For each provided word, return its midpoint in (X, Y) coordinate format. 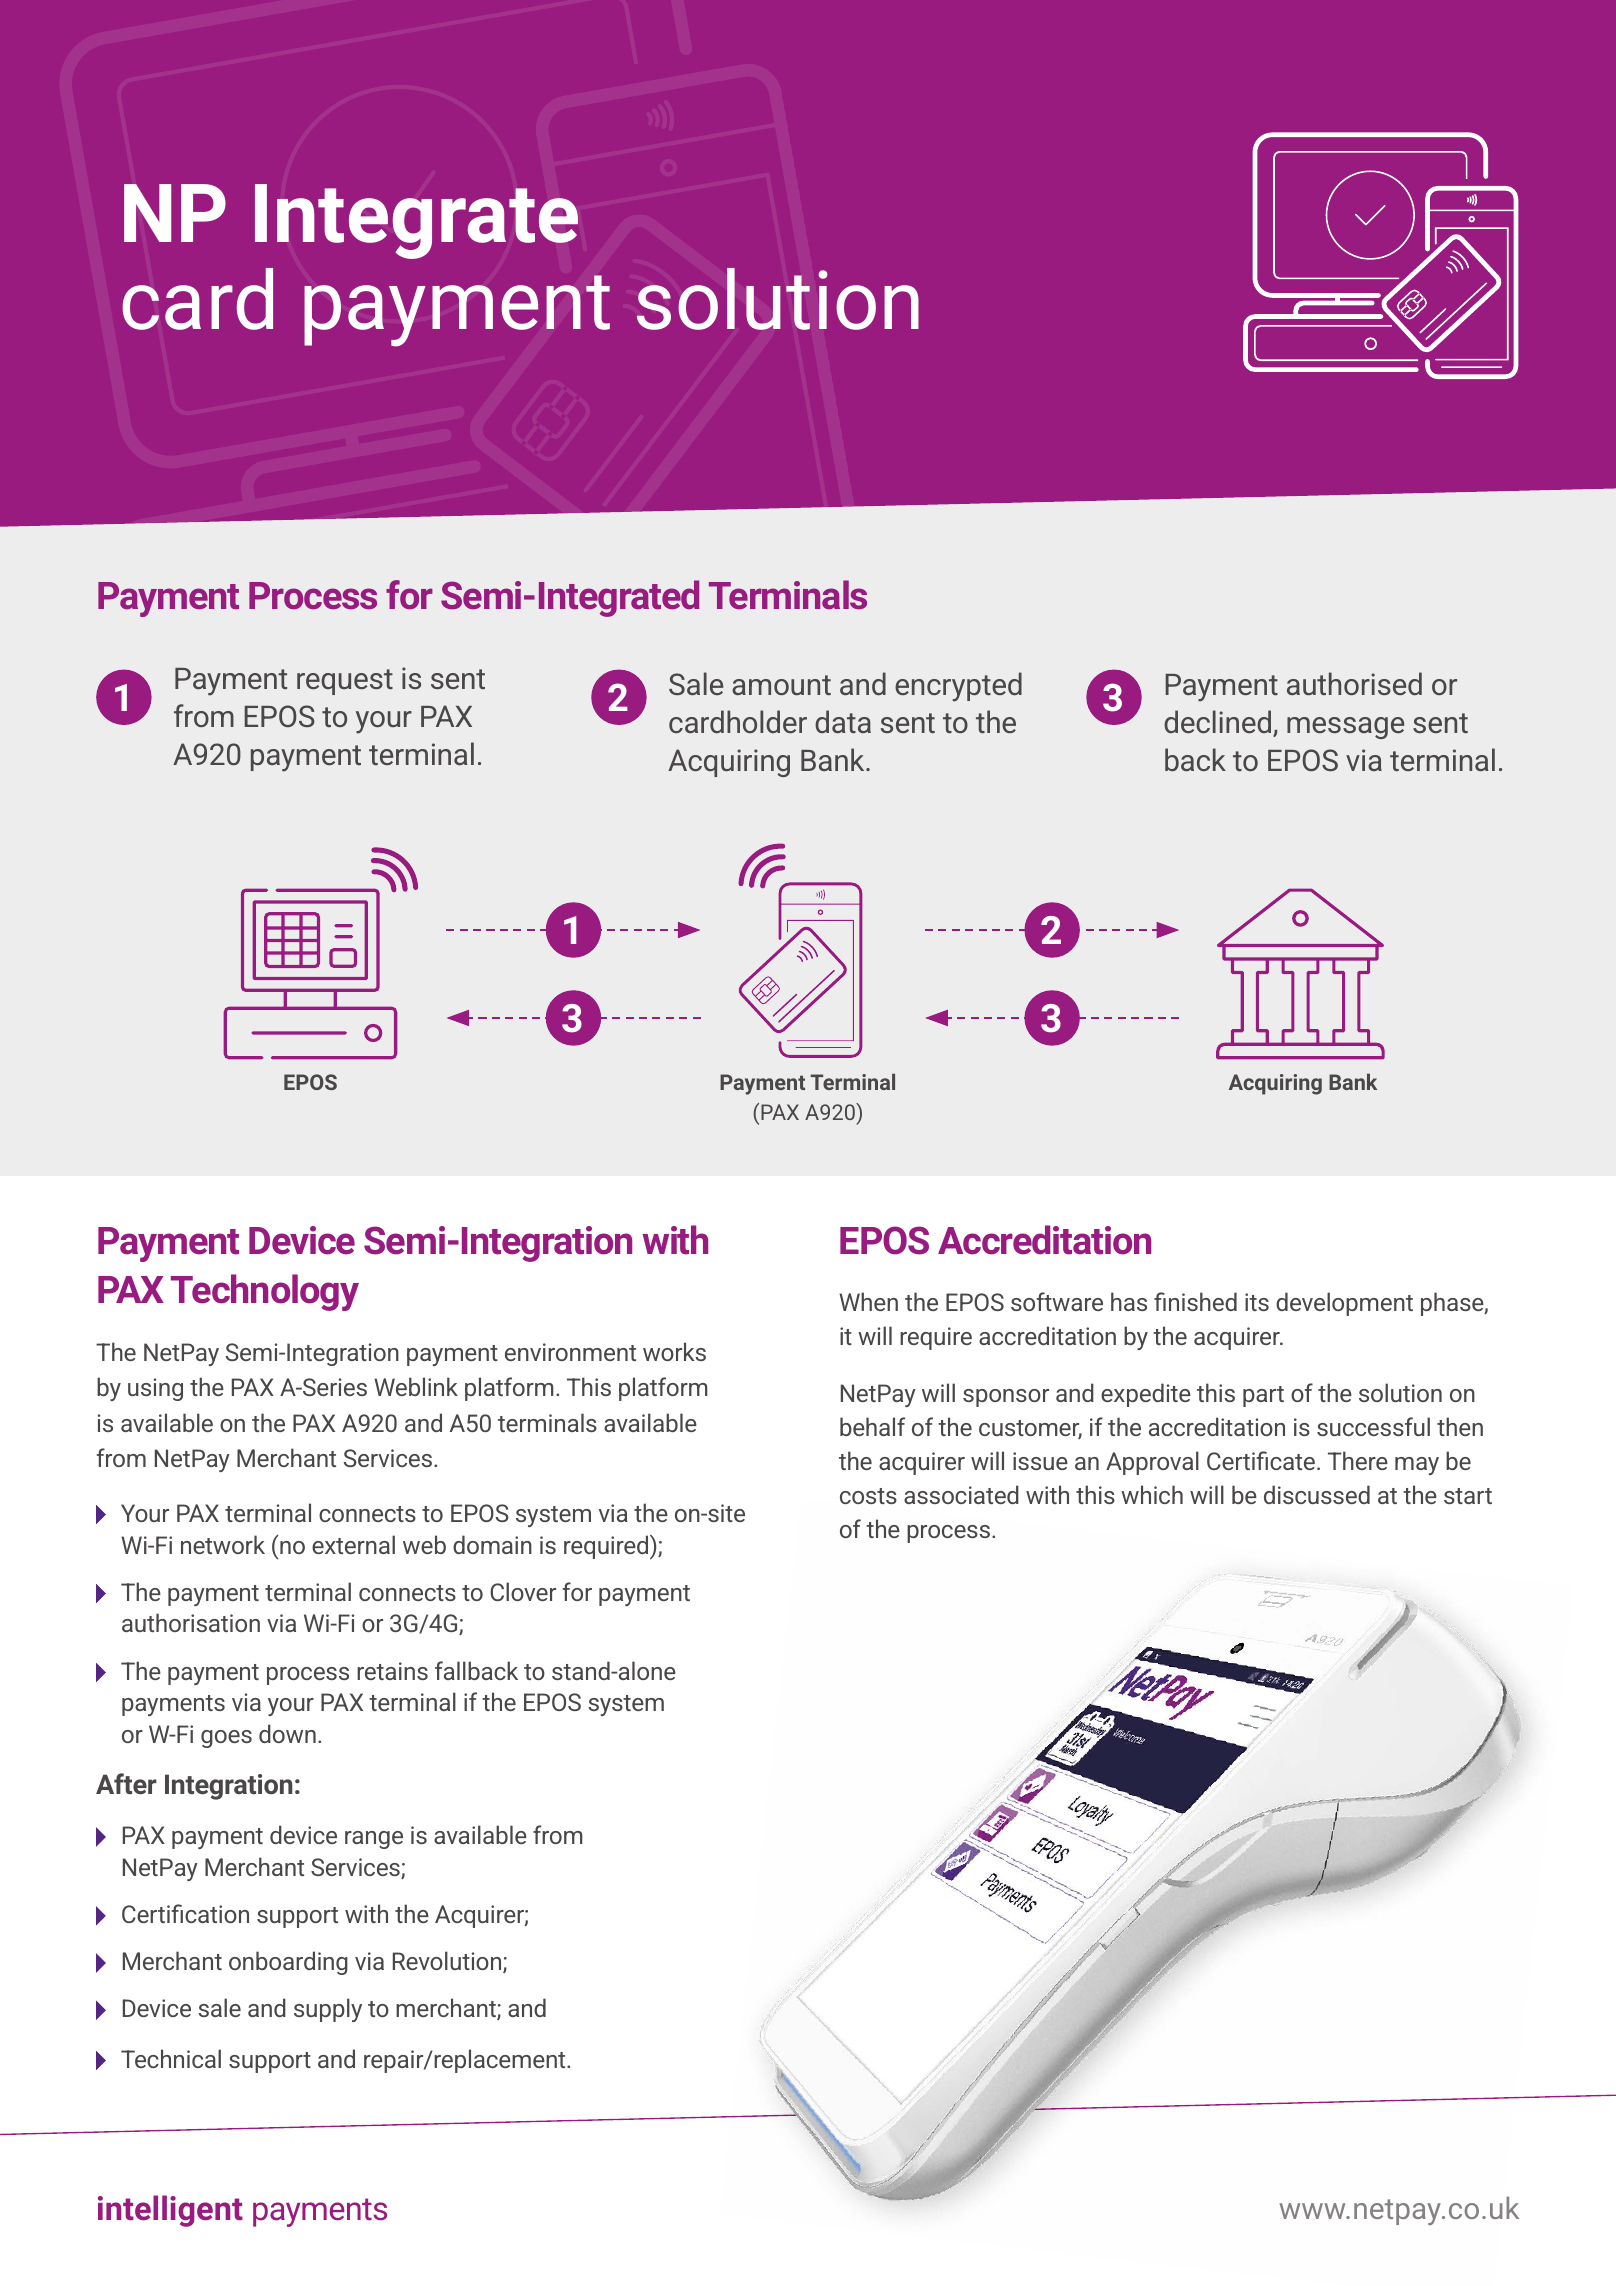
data (843, 721)
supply (328, 2010)
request (345, 682)
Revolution (448, 1962)
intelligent (170, 2211)
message (1345, 728)
